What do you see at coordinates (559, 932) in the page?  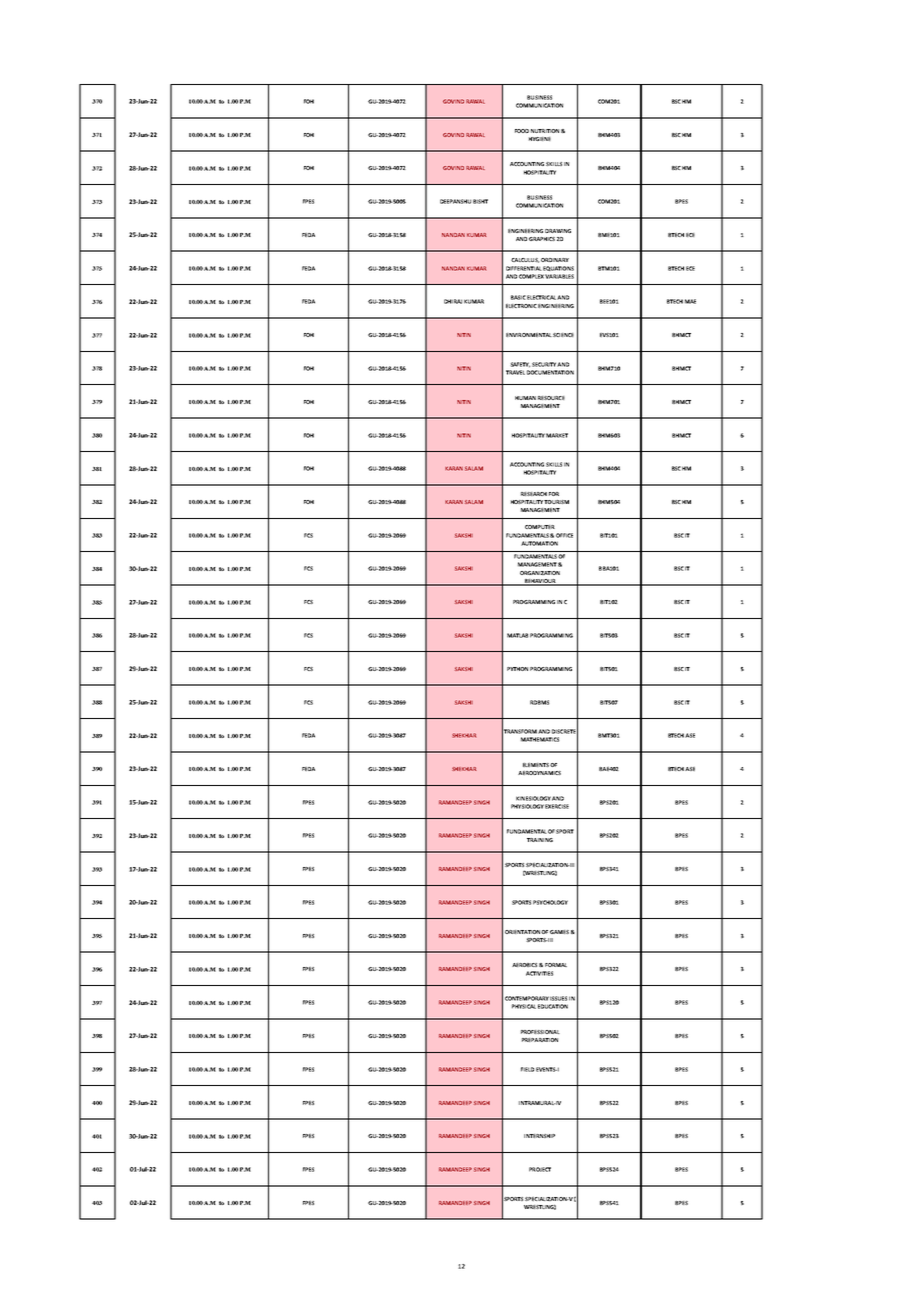 I see `GAMES` at bounding box center [559, 932].
